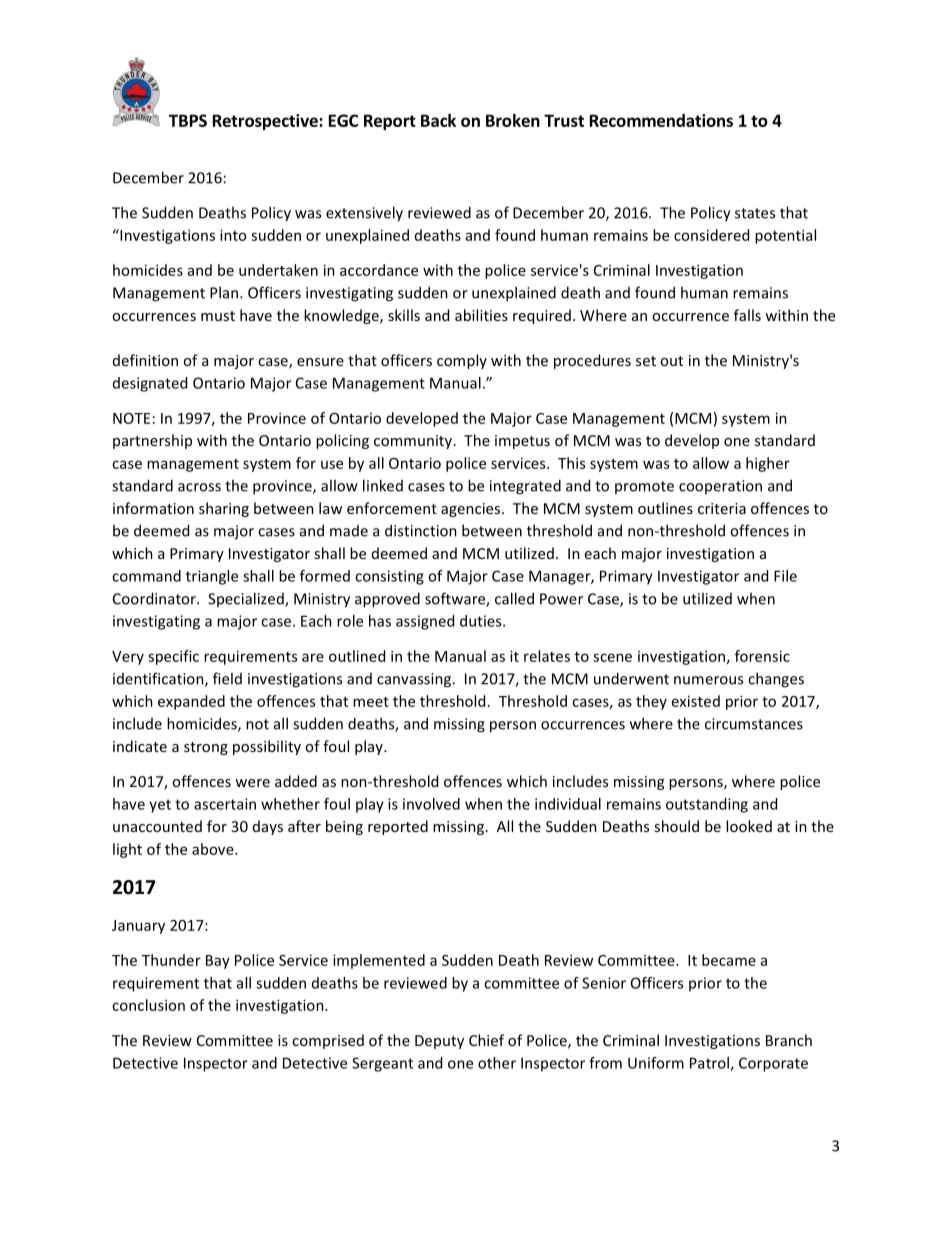 The image size is (952, 1233). What do you see at coordinates (148, 1005) in the image?
I see `conclusion` at bounding box center [148, 1005].
